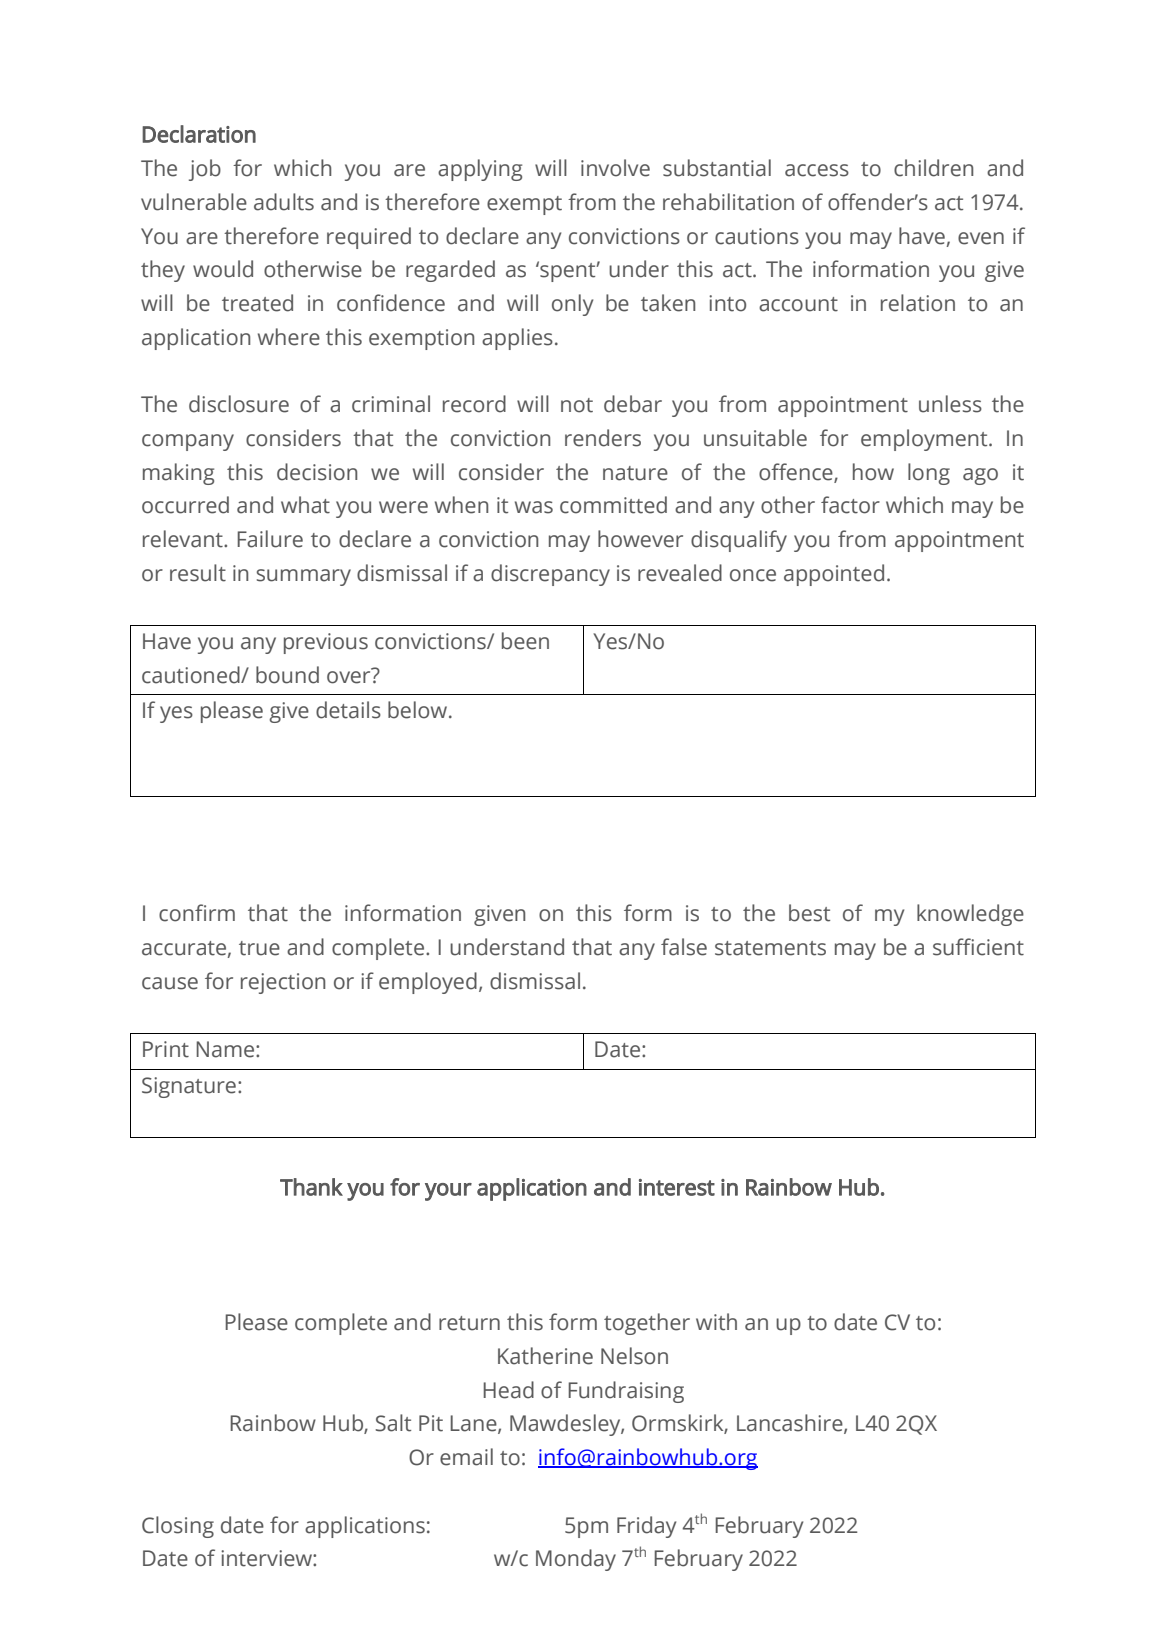  What do you see at coordinates (267, 1558) in the image?
I see `interview` at bounding box center [267, 1558].
